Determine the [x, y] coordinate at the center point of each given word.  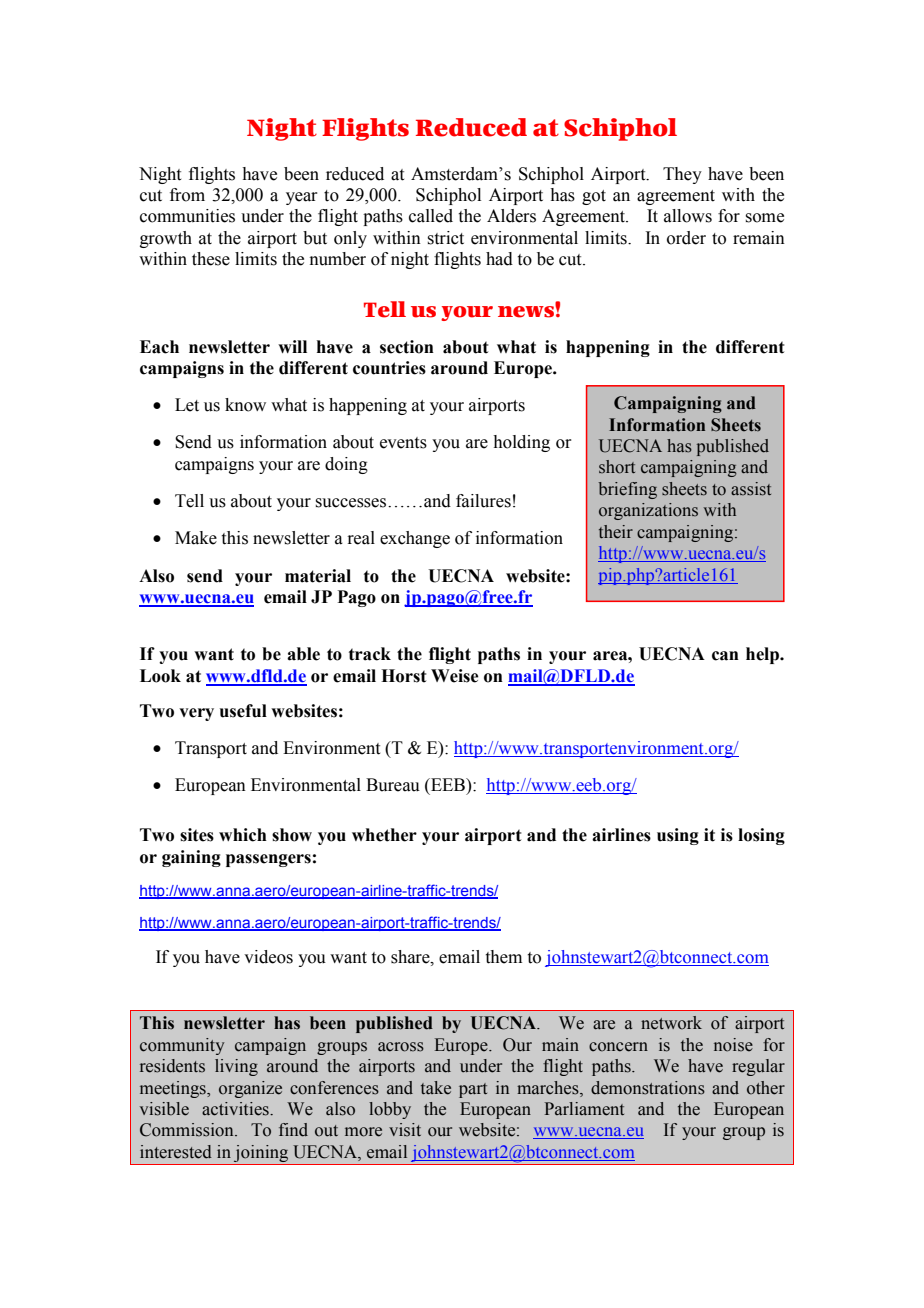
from [187, 195]
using [678, 836]
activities [236, 1109]
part [473, 1090]
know [245, 405]
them [504, 957]
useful [243, 711]
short [617, 467]
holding [521, 443]
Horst [404, 676]
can [725, 656]
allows [688, 216]
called [431, 216]
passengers [268, 860]
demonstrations [648, 1088]
